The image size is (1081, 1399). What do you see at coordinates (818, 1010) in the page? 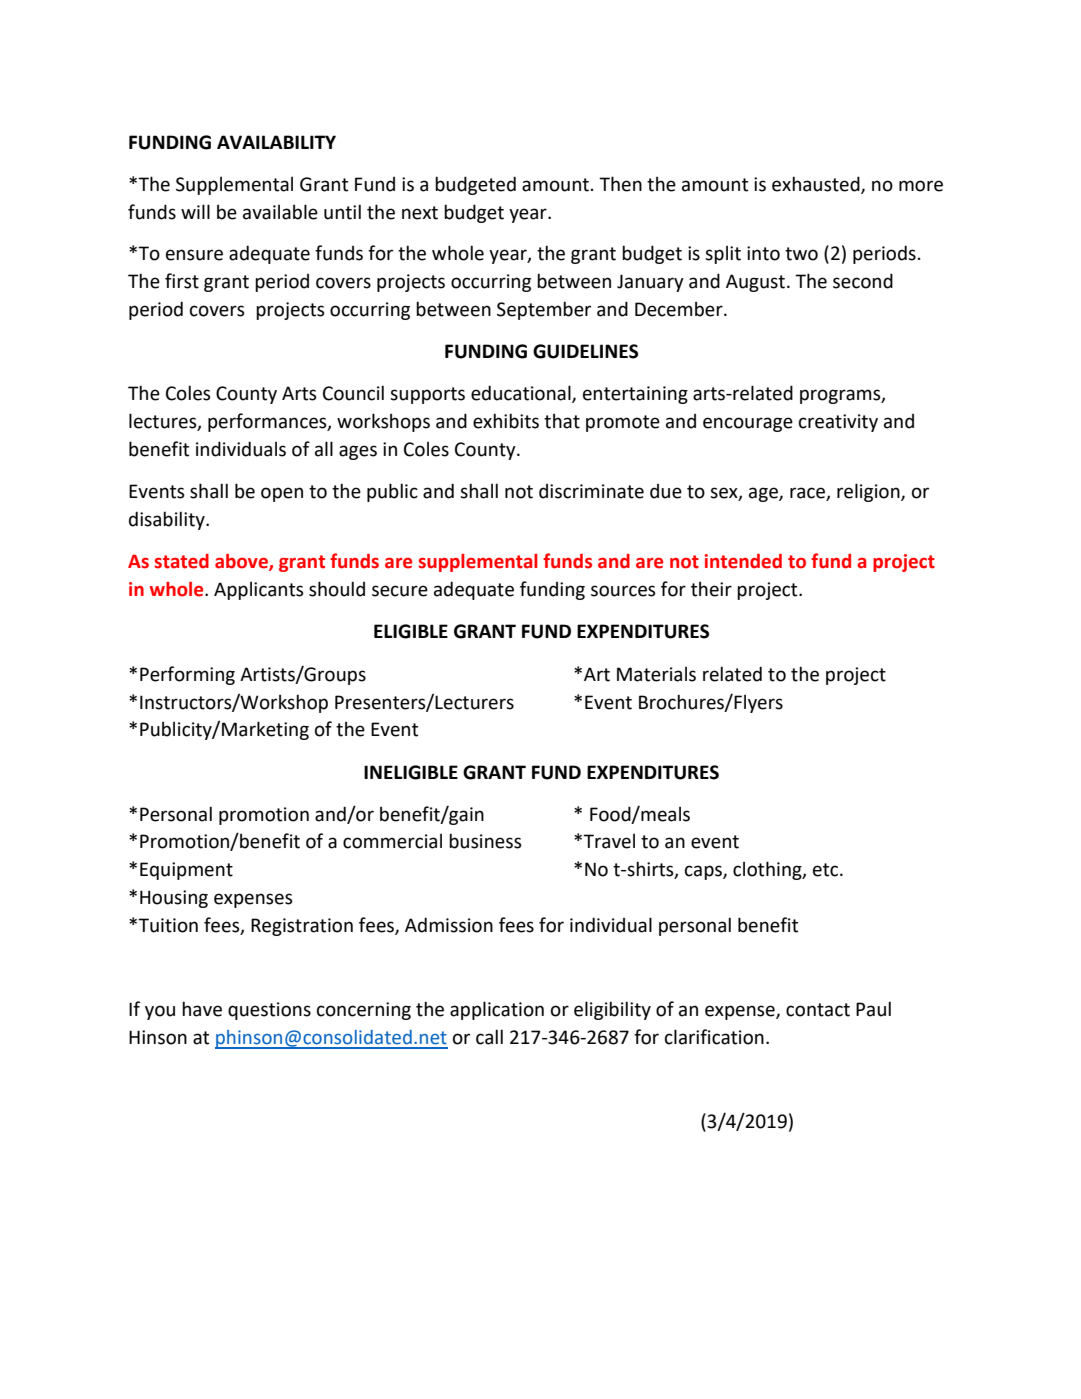
I see `contact` at bounding box center [818, 1010].
